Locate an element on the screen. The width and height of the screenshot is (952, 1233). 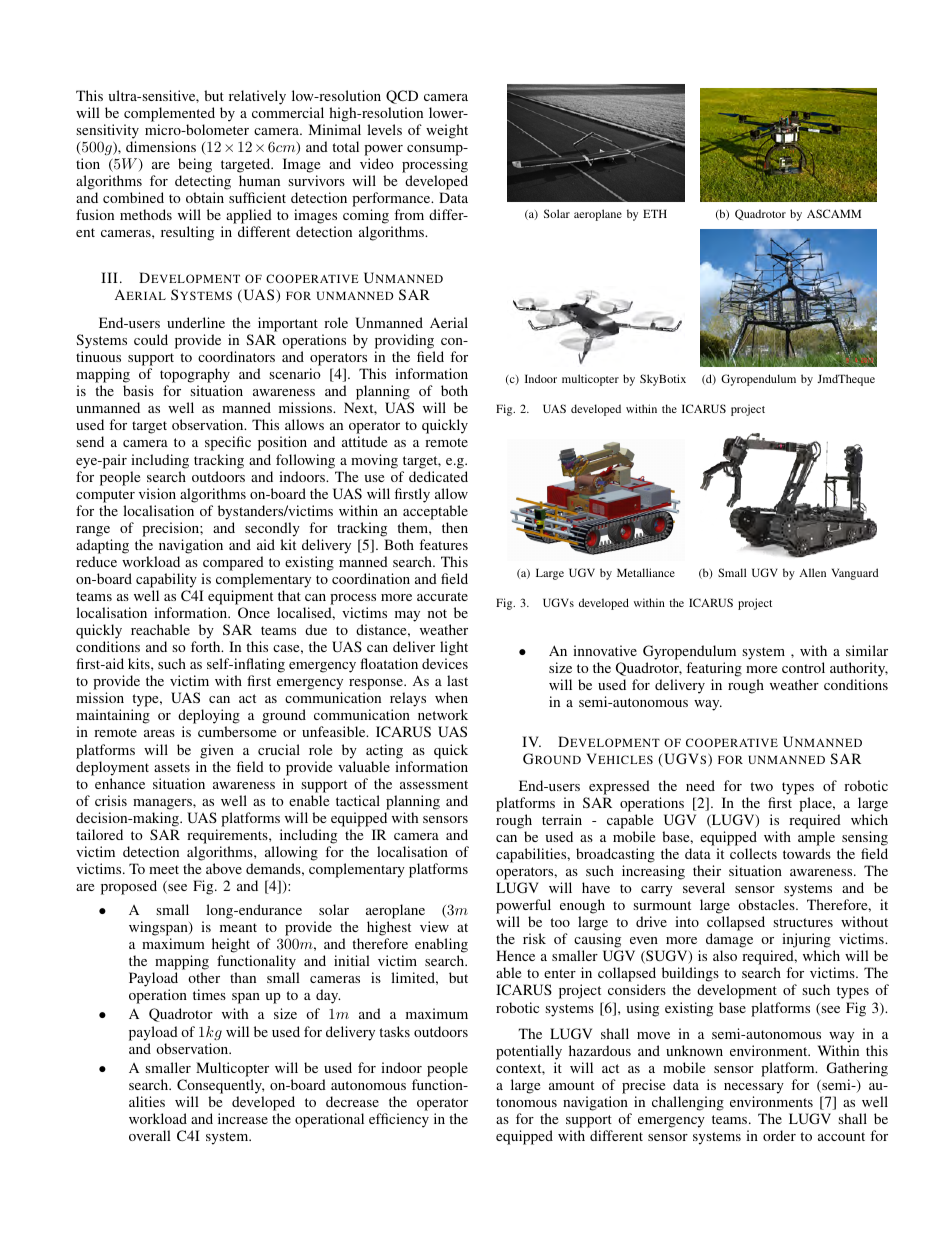
assets is located at coordinates (172, 767).
